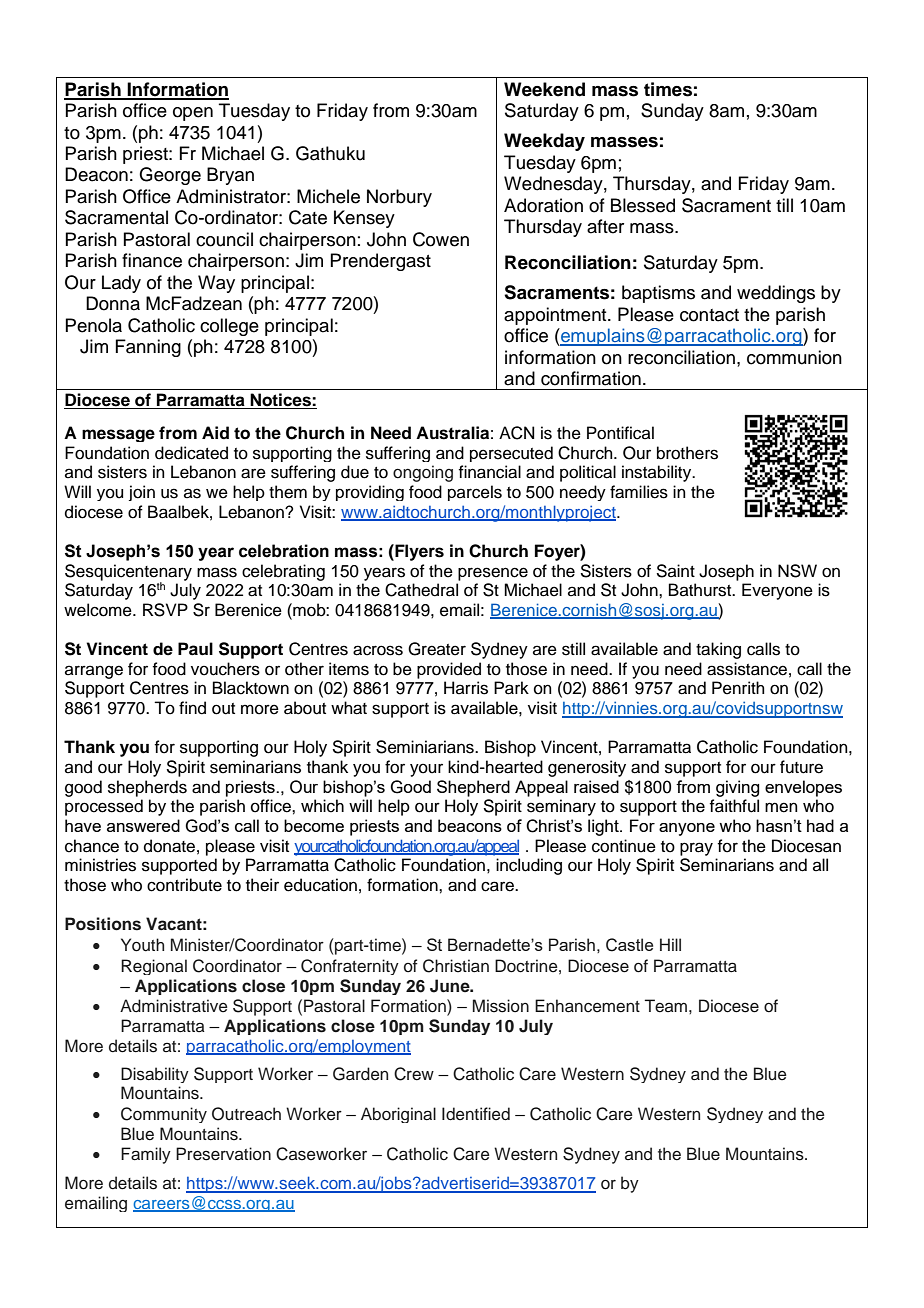  I want to click on Identified, so click(476, 1114).
